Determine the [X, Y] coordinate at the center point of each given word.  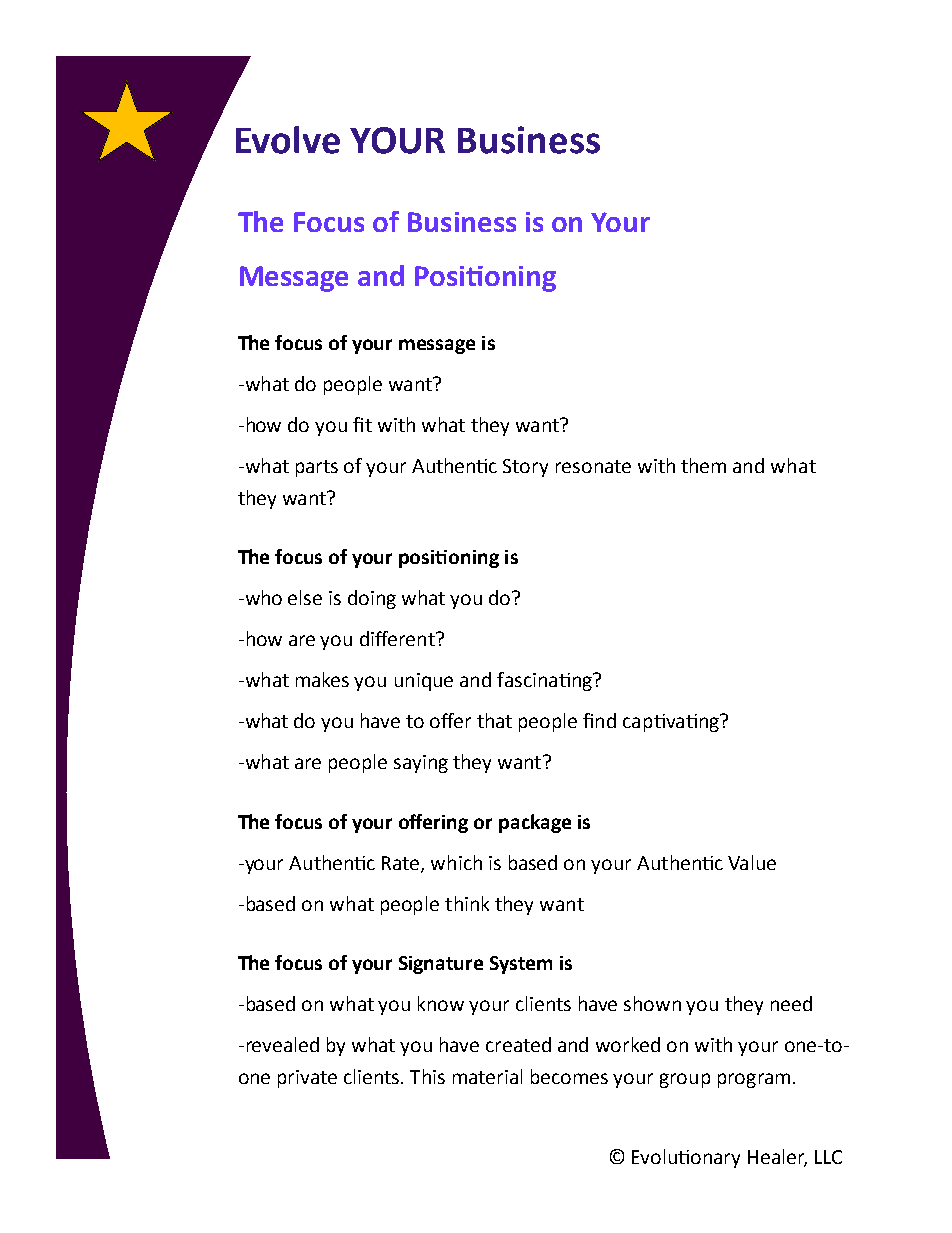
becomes [569, 1076]
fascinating [545, 681]
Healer [777, 1158]
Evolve [288, 140]
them [703, 465]
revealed [283, 1044]
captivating [672, 723]
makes [322, 679]
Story [525, 468]
